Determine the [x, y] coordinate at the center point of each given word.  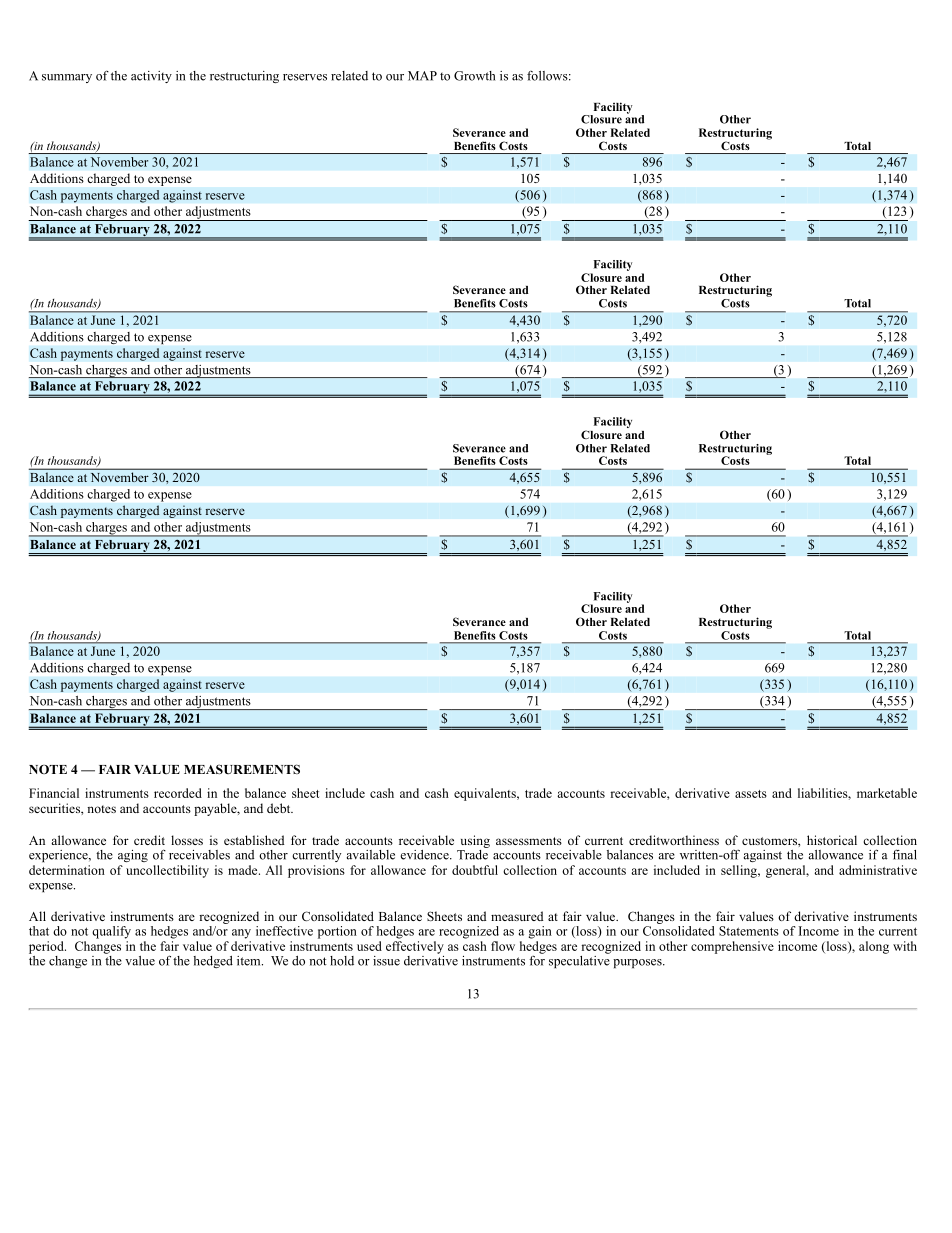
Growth [474, 76]
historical [832, 840]
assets [751, 794]
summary [67, 78]
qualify [111, 932]
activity [151, 77]
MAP [422, 76]
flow [503, 946]
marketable [887, 793]
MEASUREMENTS [242, 769]
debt [280, 808]
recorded [178, 793]
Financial [54, 793]
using [475, 841]
